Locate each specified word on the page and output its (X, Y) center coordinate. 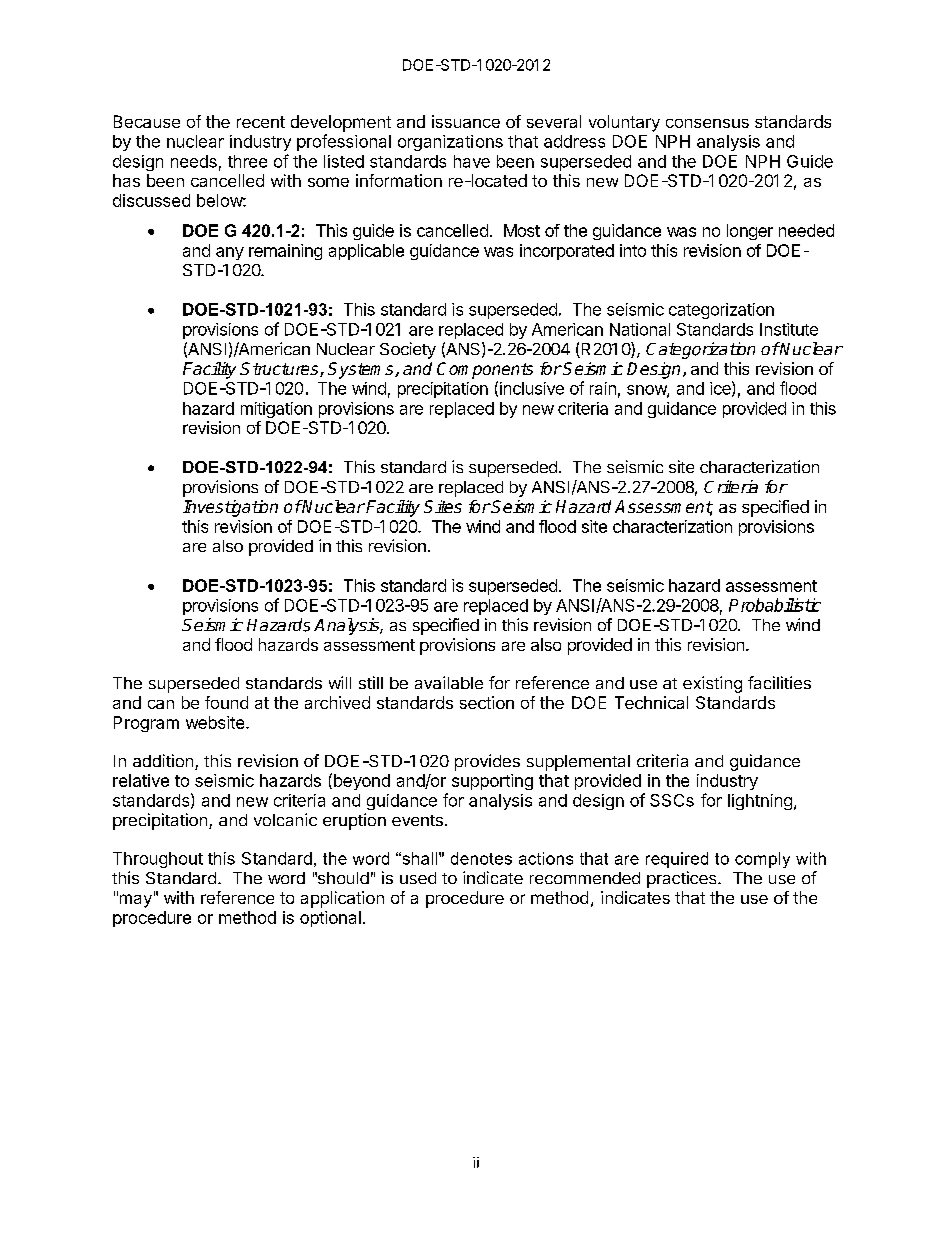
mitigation (276, 410)
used (418, 878)
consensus (707, 123)
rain (603, 388)
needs (194, 161)
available (449, 682)
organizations (450, 143)
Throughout (158, 860)
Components (485, 370)
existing (712, 684)
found (226, 702)
